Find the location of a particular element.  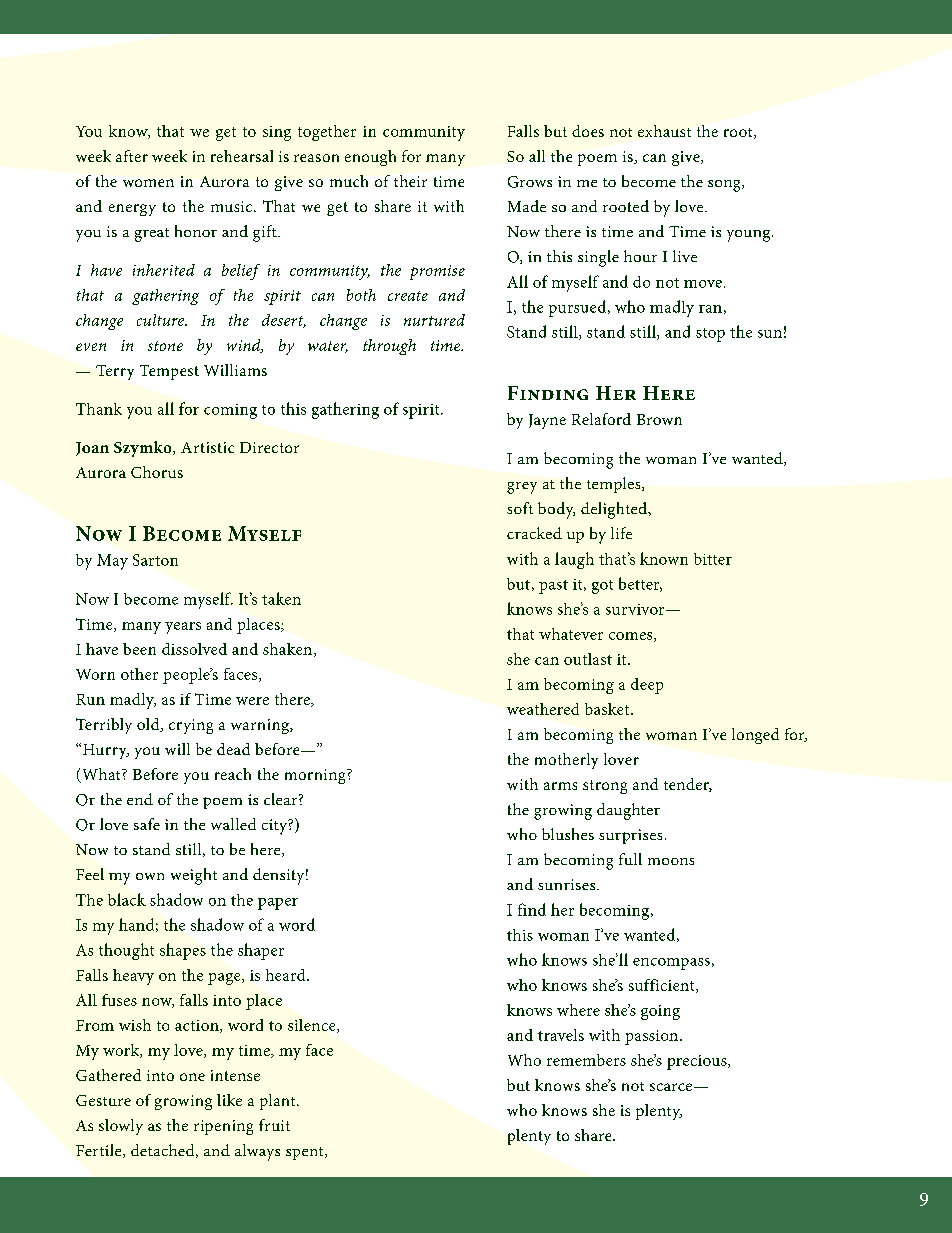

morning is located at coordinates (316, 776).
